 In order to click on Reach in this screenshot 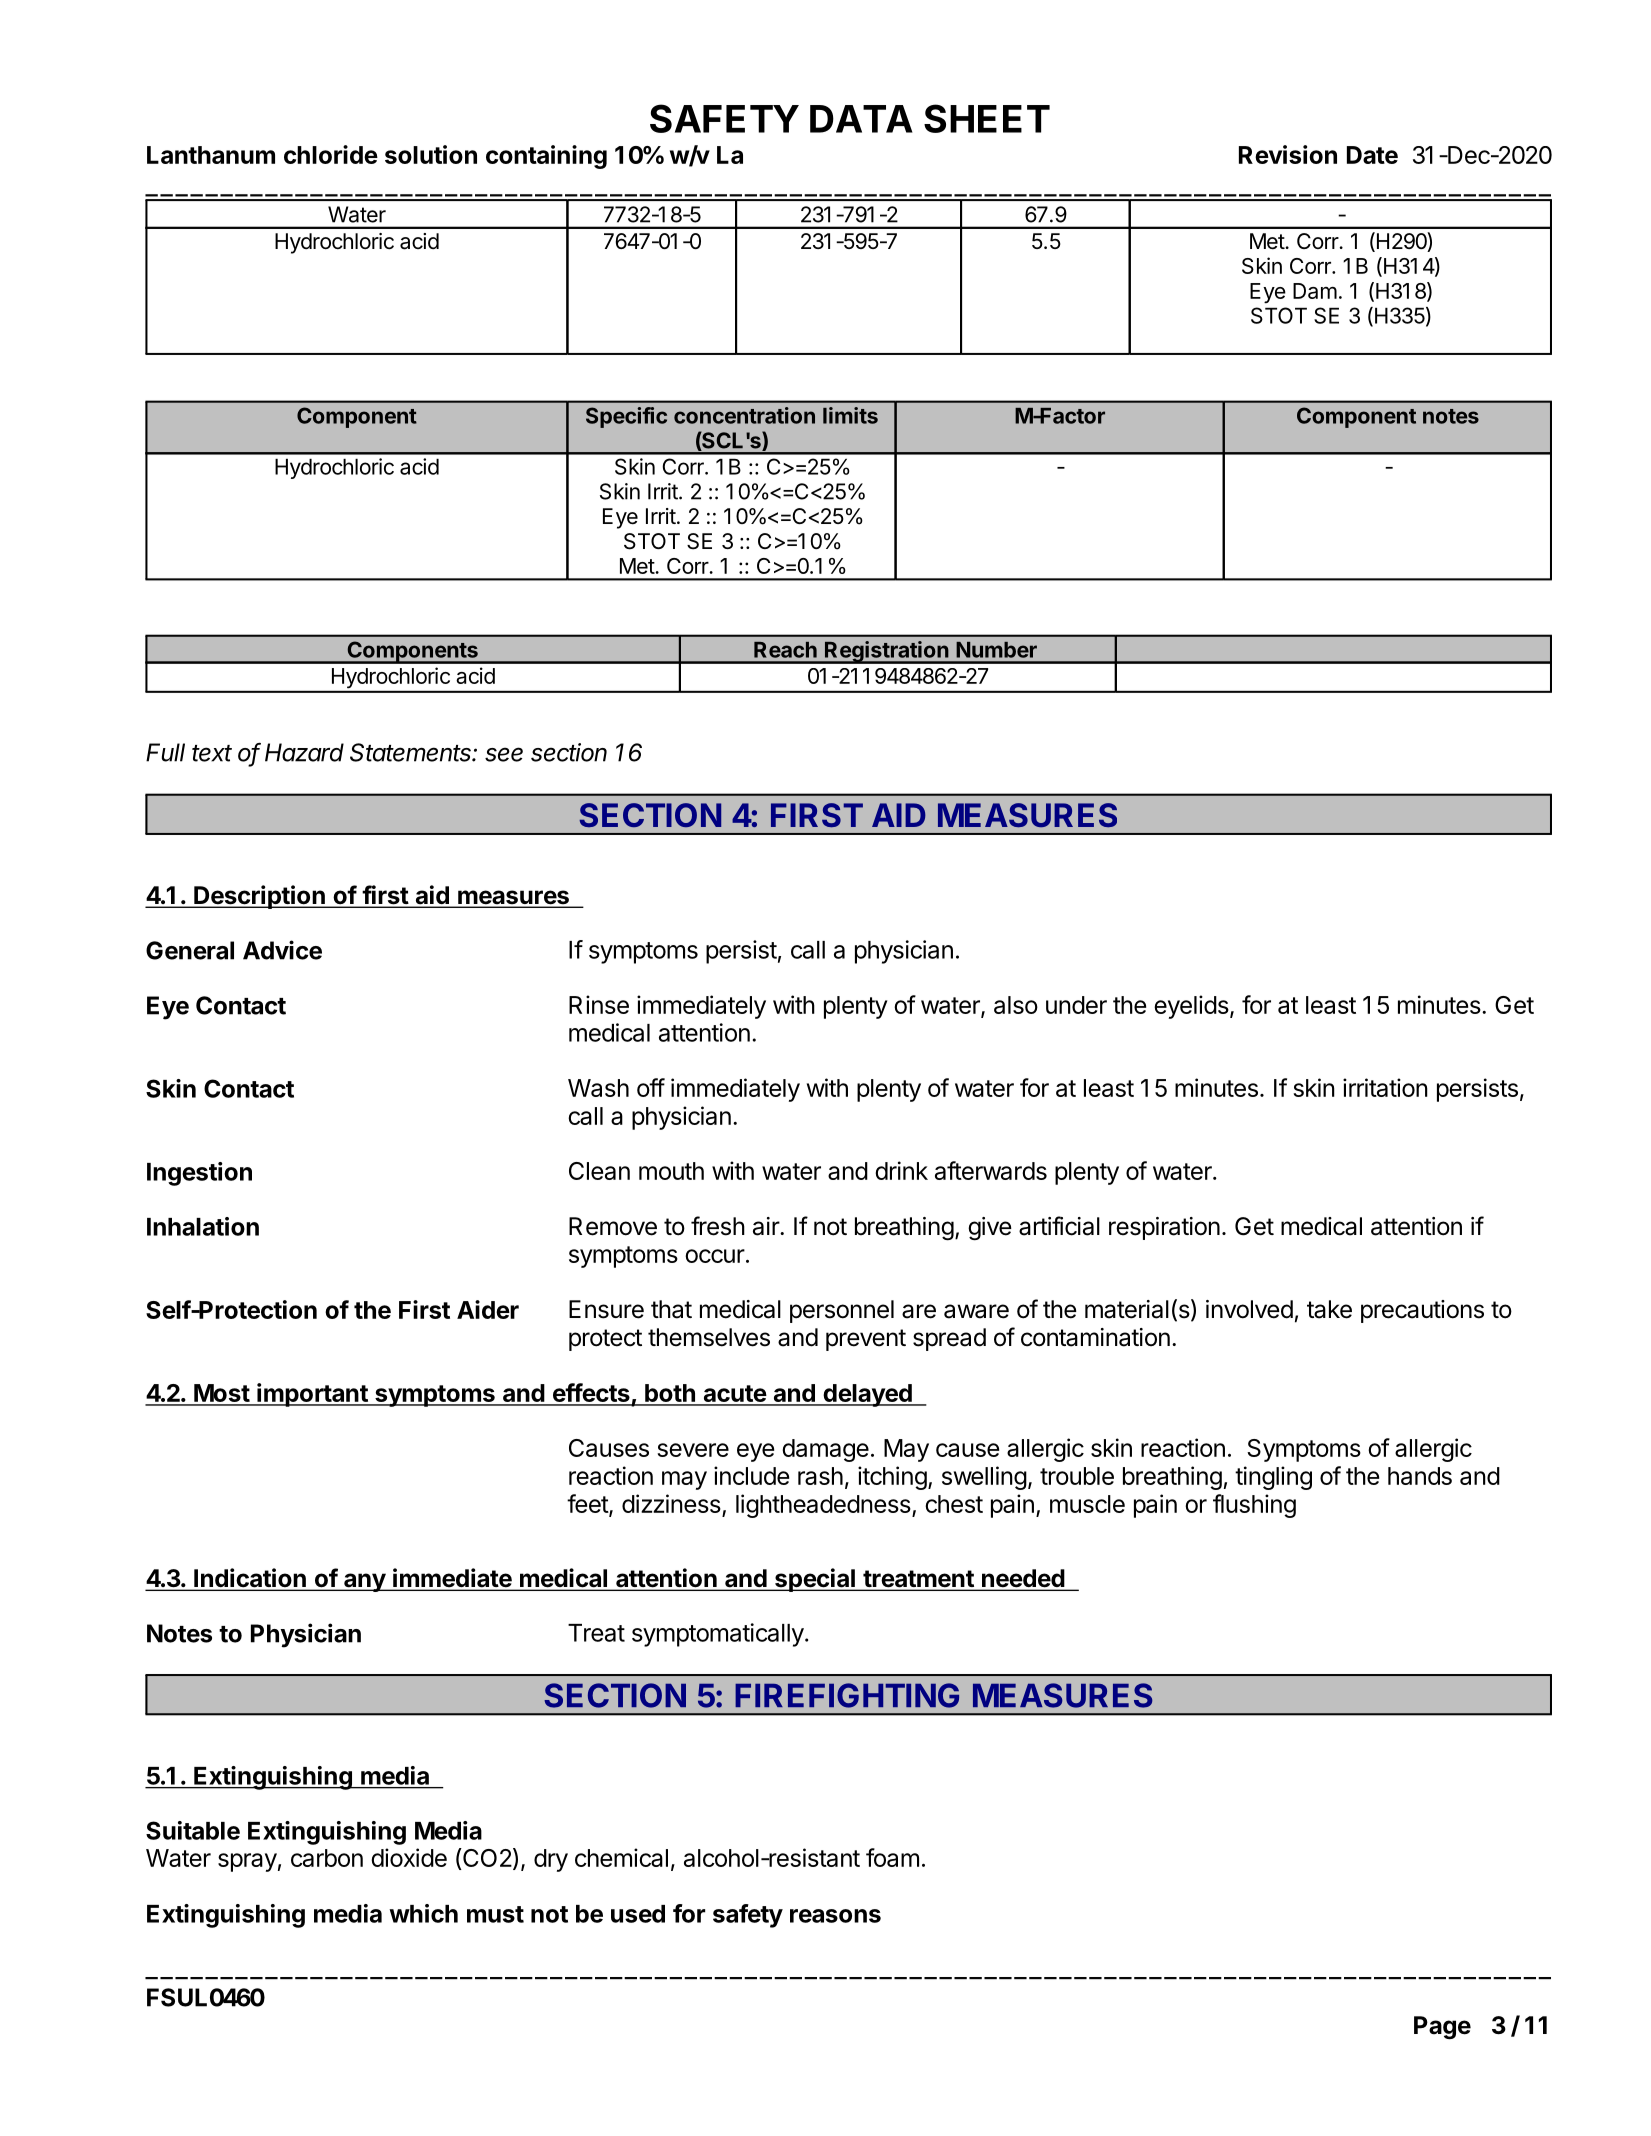, I will do `click(785, 650)`.
